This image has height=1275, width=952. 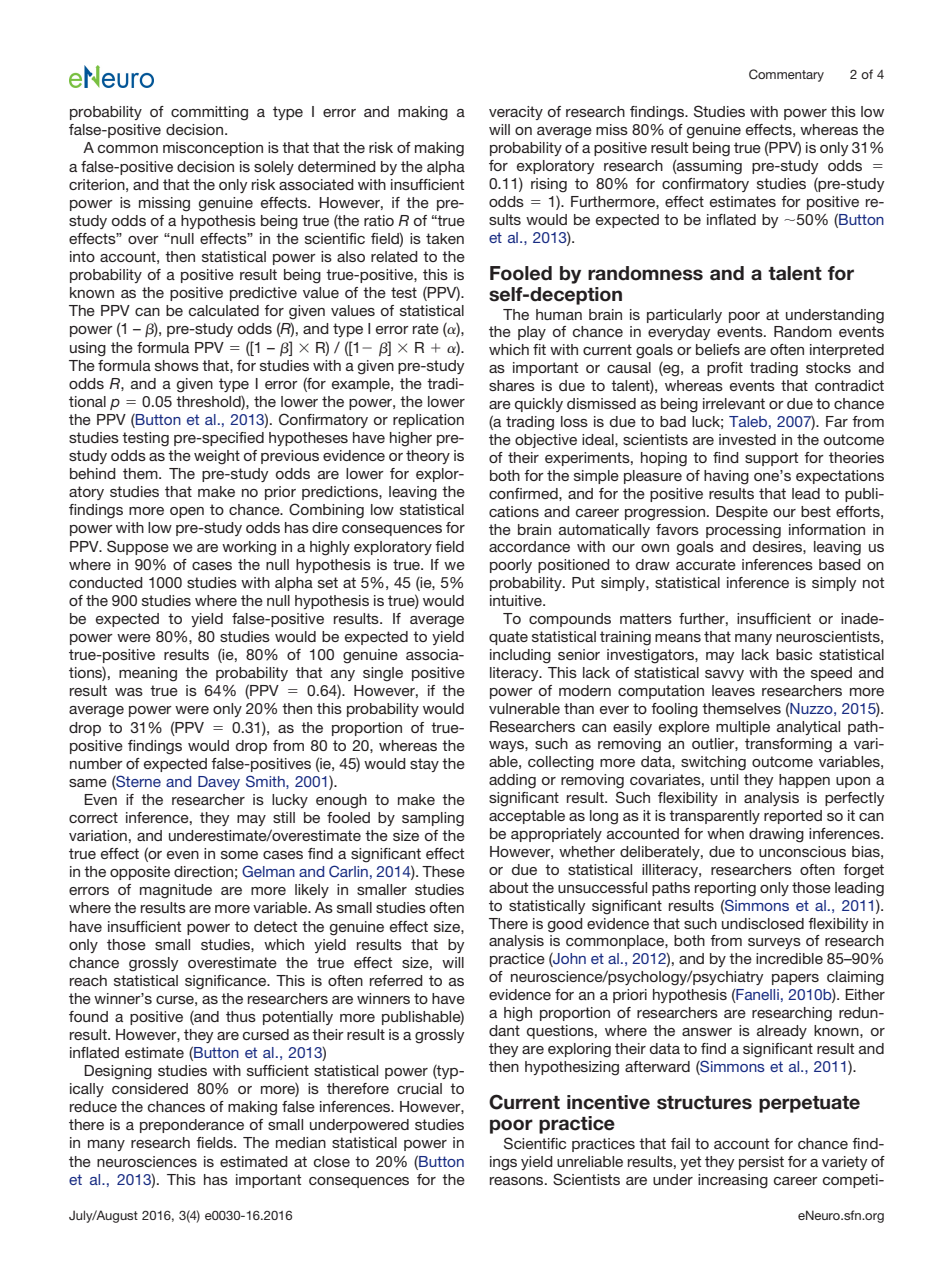 I want to click on basic, so click(x=794, y=654).
